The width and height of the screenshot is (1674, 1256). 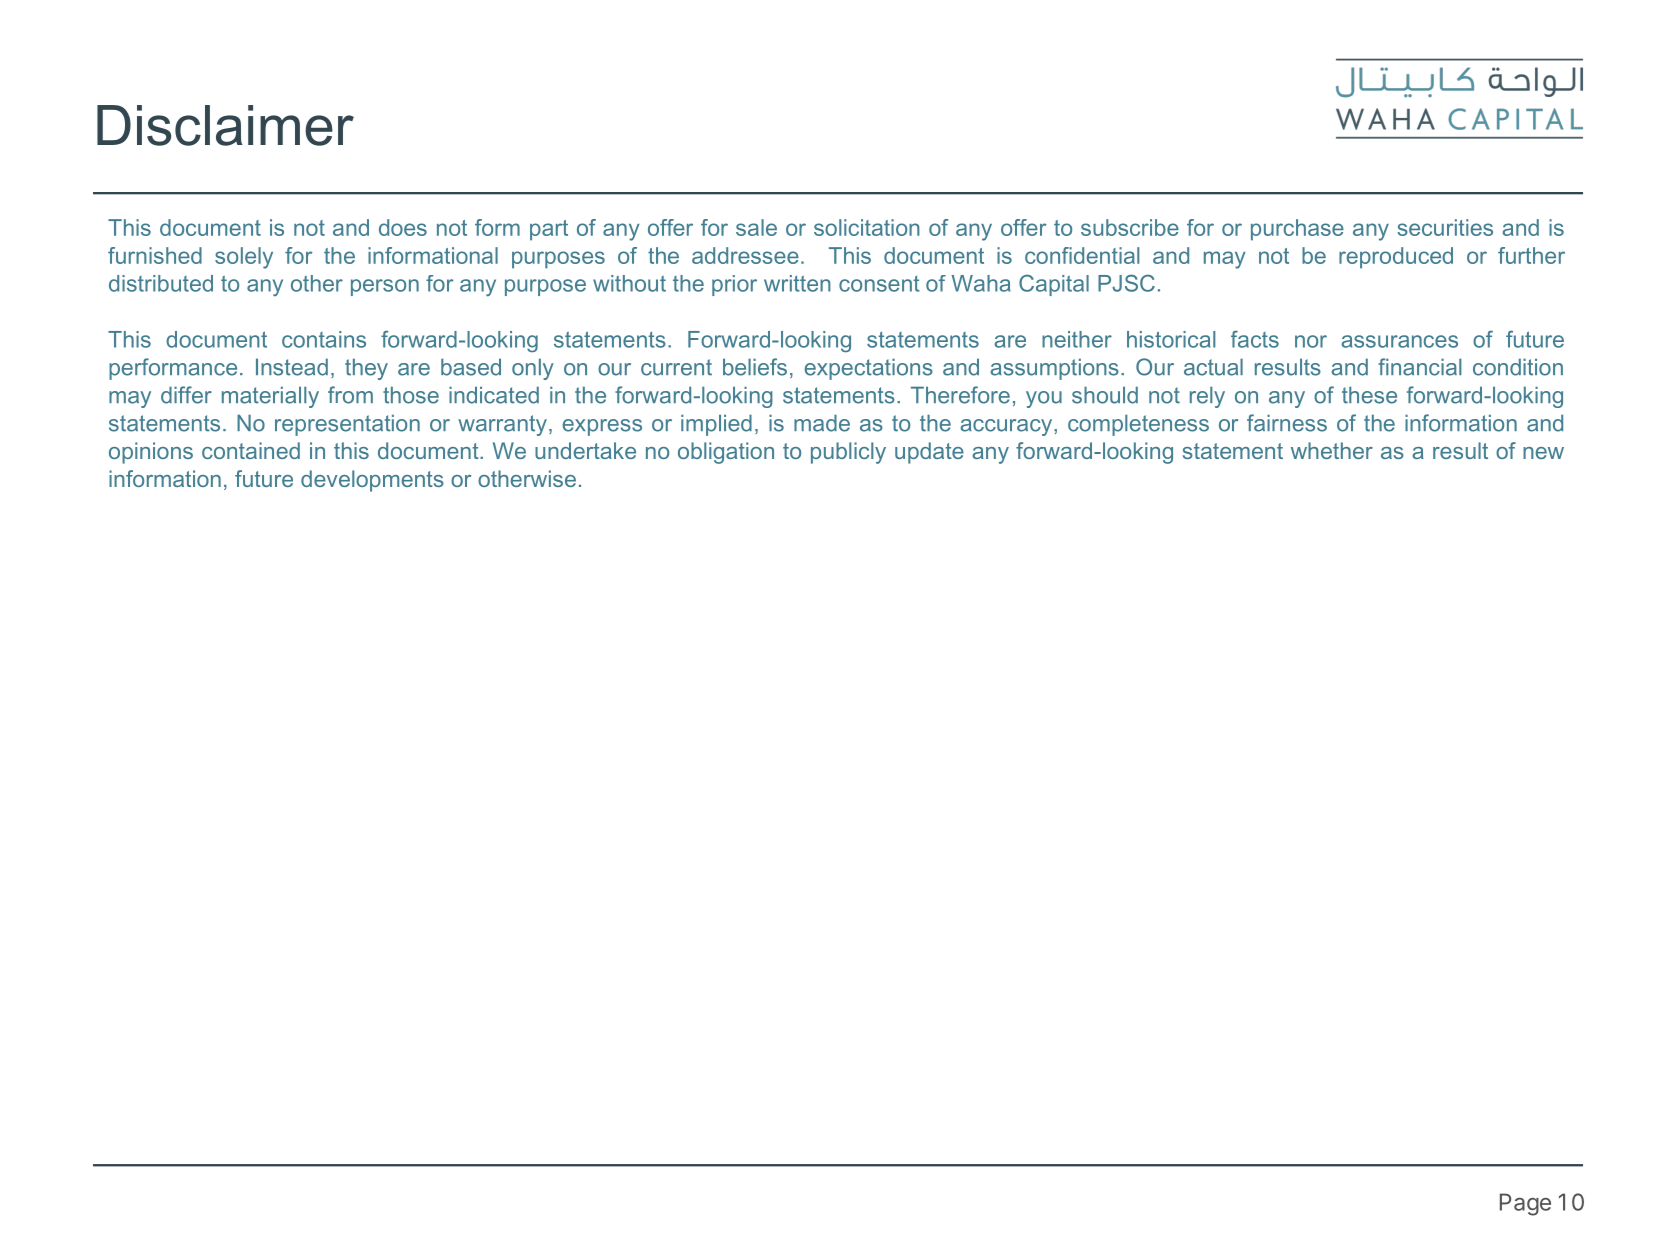 I want to click on Page, so click(x=1525, y=1204).
